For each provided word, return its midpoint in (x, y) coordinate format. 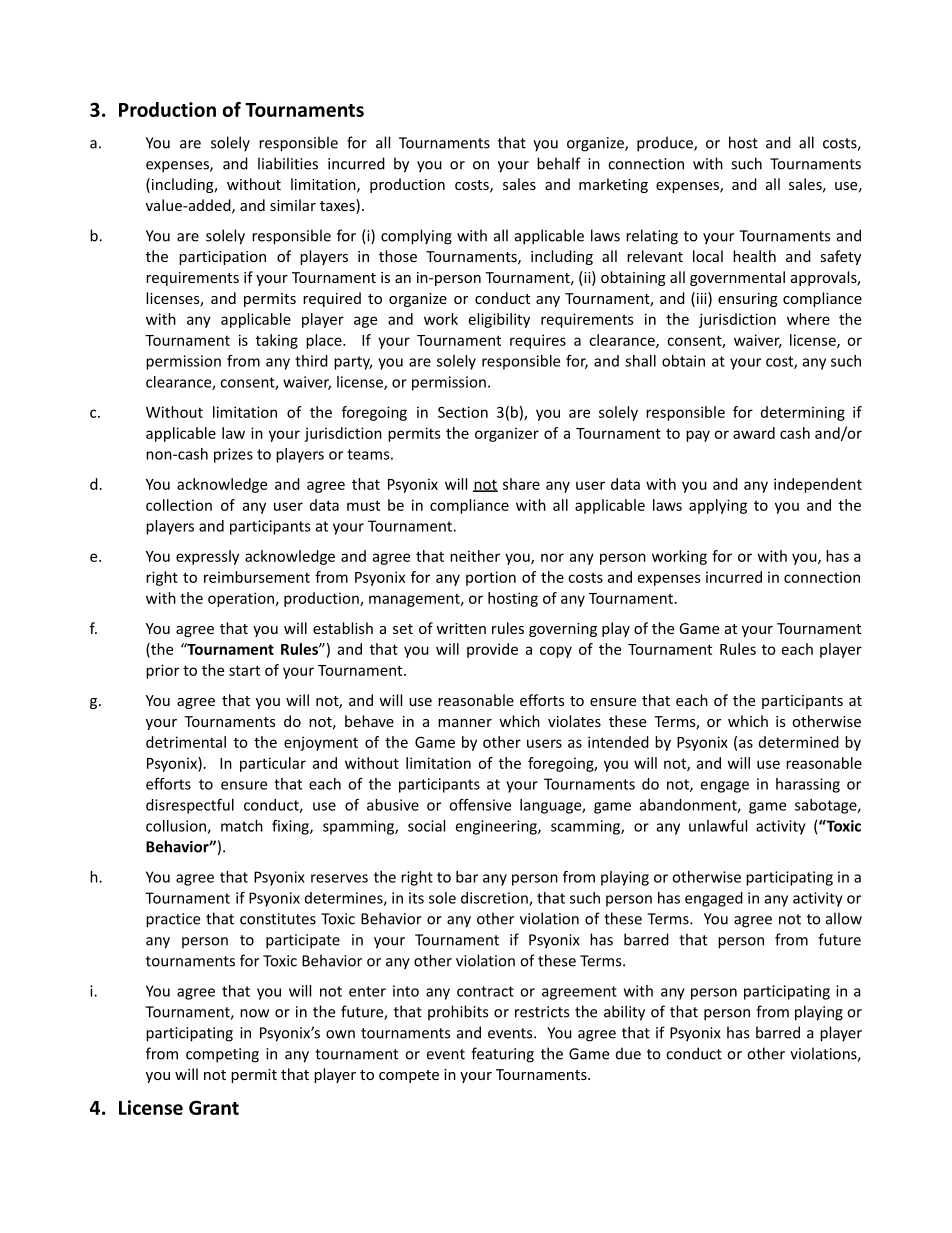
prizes (233, 455)
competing (222, 1055)
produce (666, 144)
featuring (502, 1055)
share (521, 484)
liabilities (288, 163)
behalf (559, 163)
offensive (480, 805)
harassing (808, 785)
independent (818, 485)
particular (273, 764)
